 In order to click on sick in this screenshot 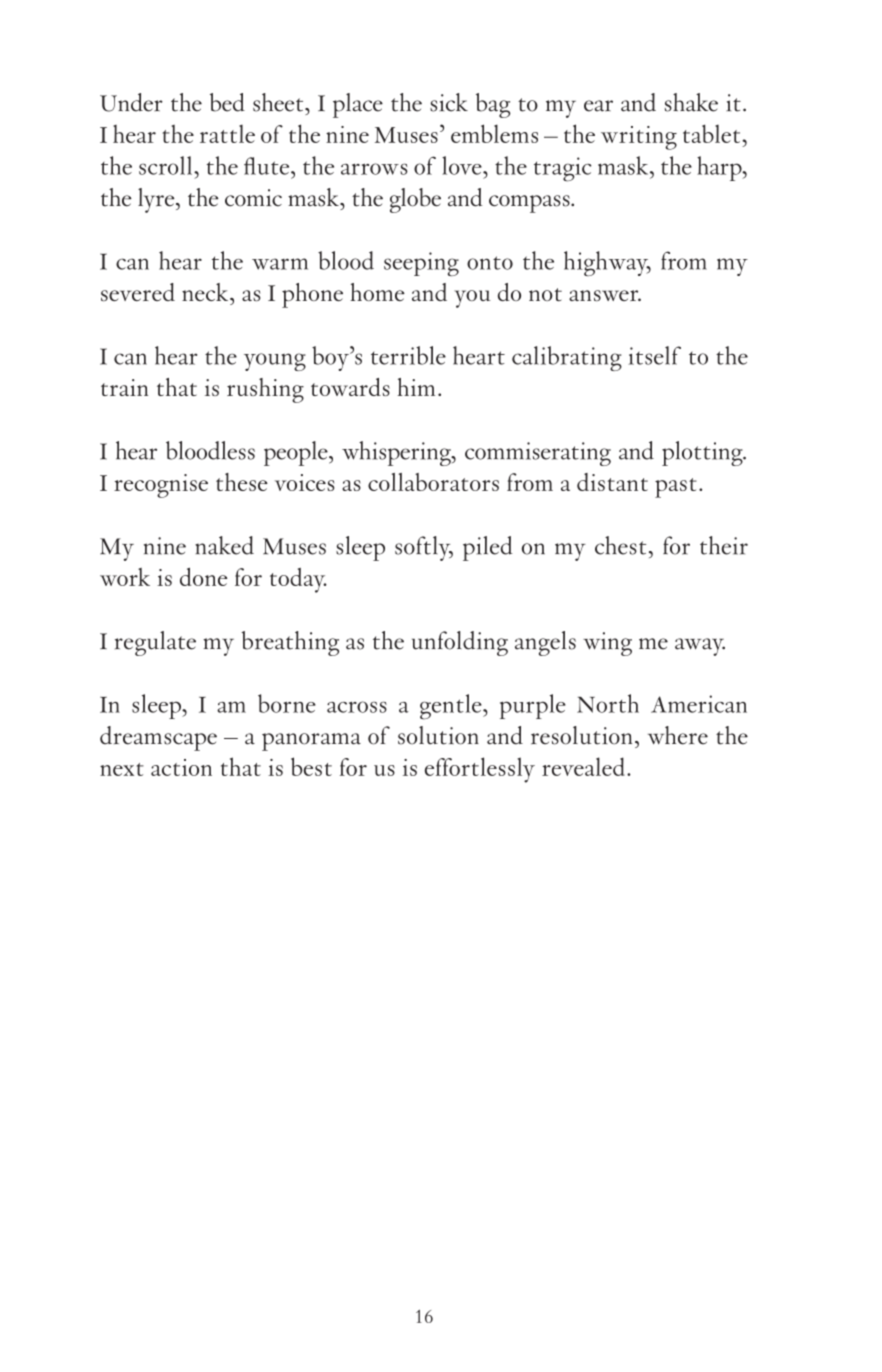, I will do `click(449, 102)`.
